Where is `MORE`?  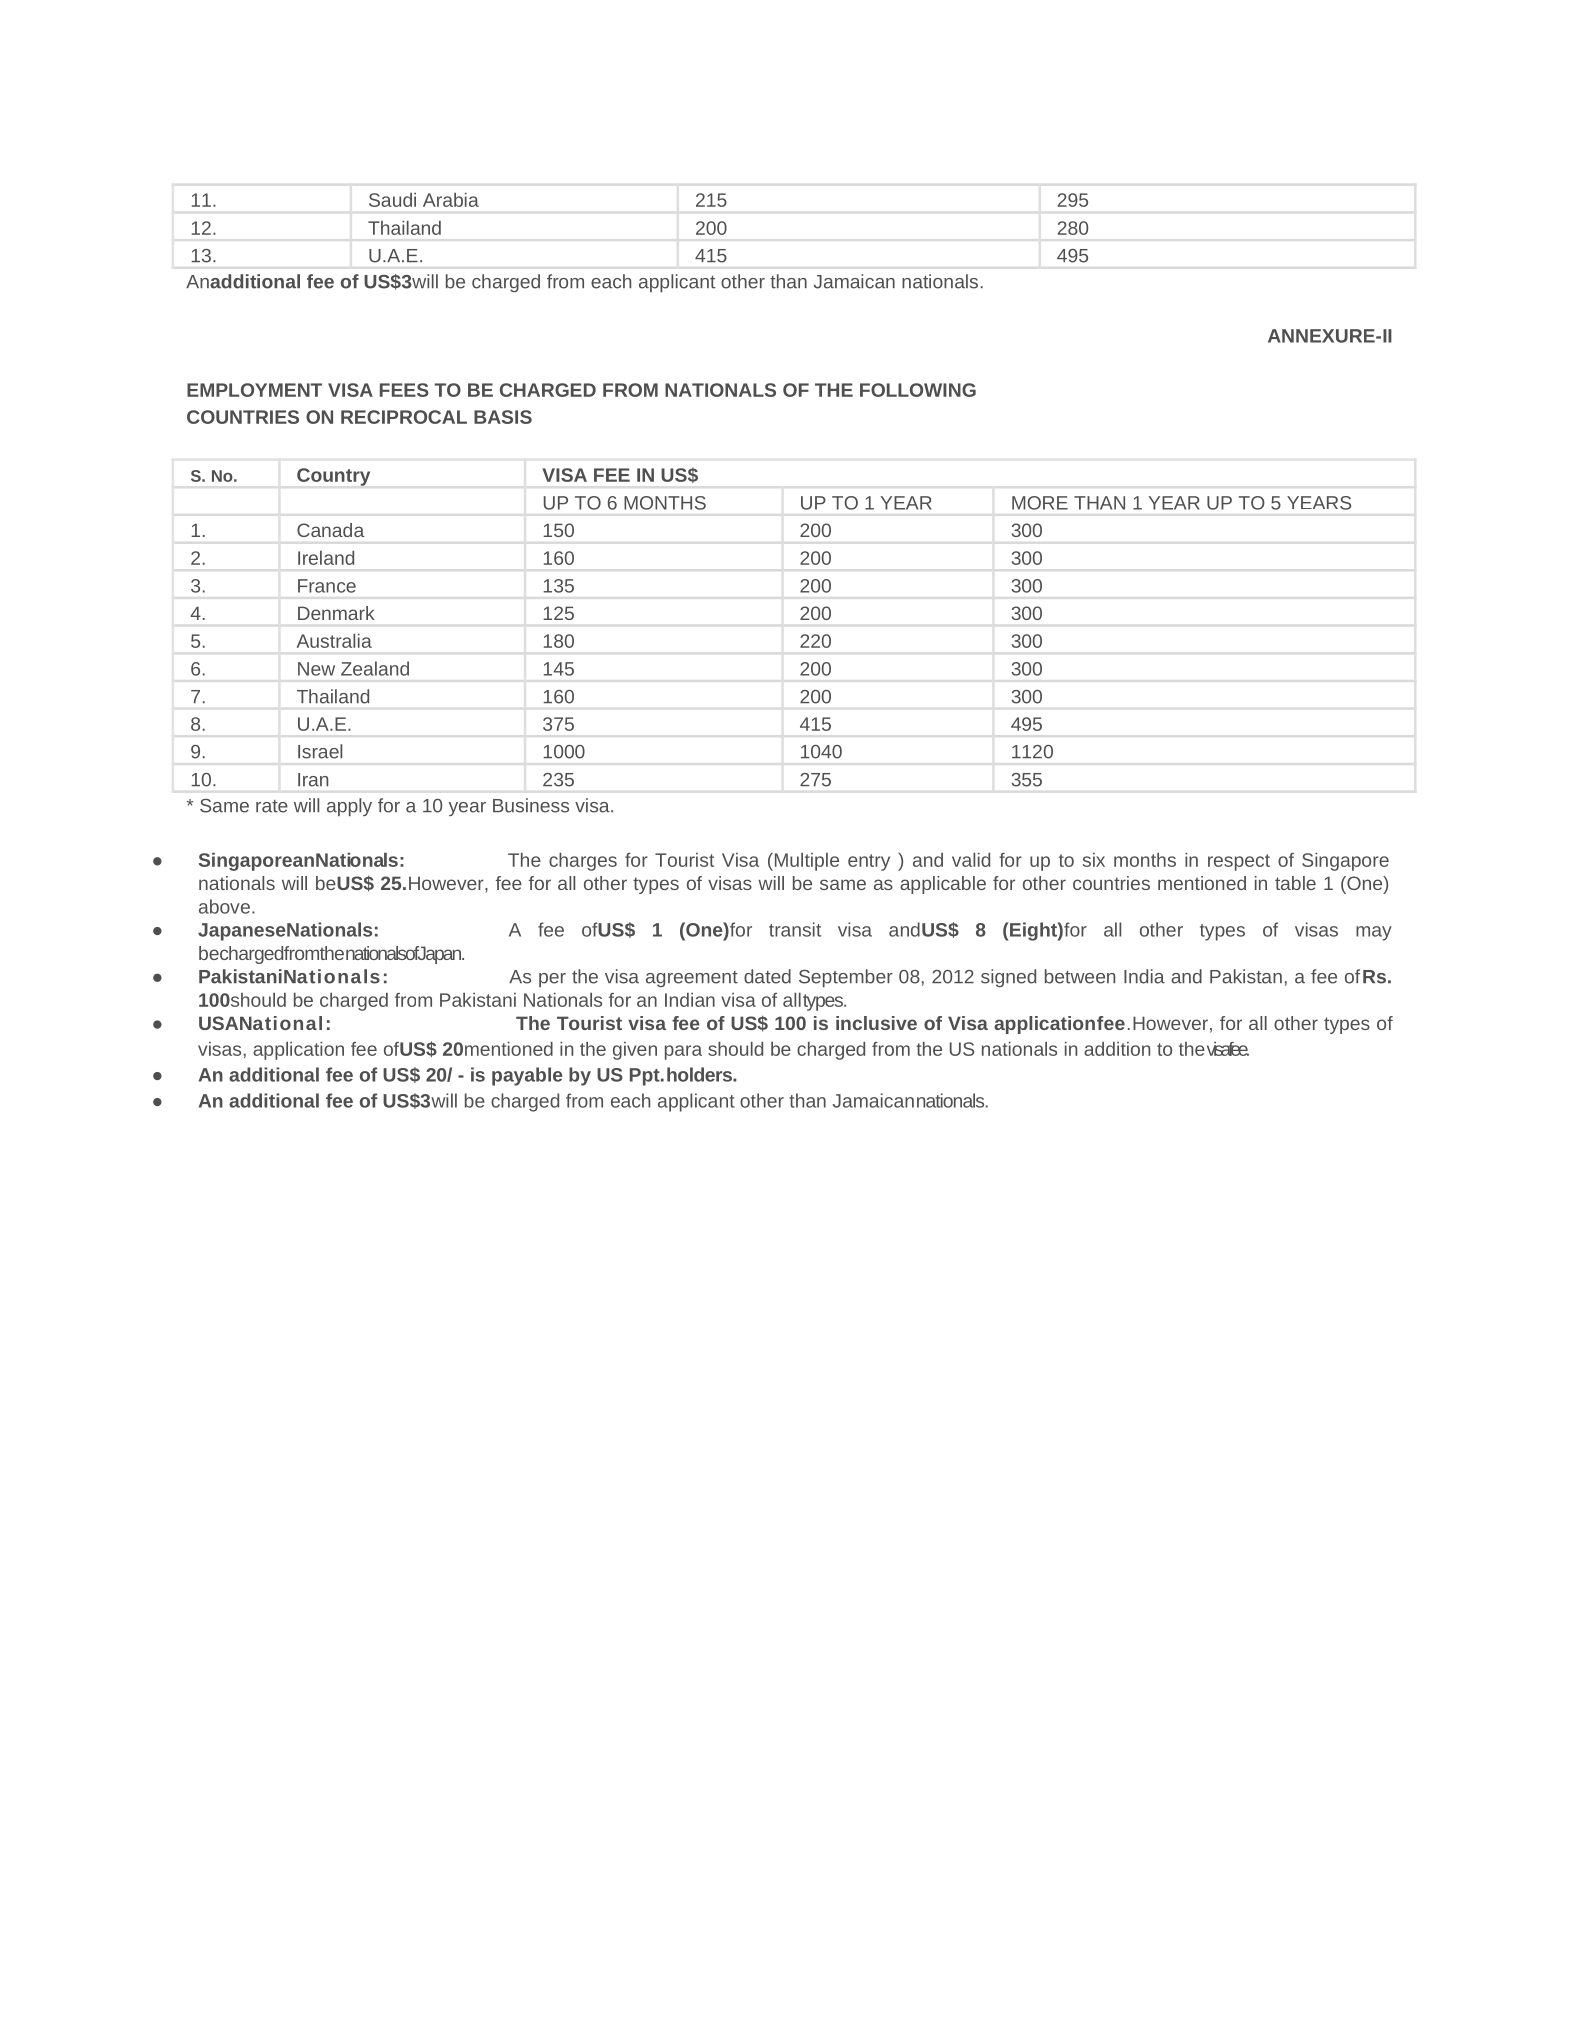
MORE is located at coordinates (1040, 503).
